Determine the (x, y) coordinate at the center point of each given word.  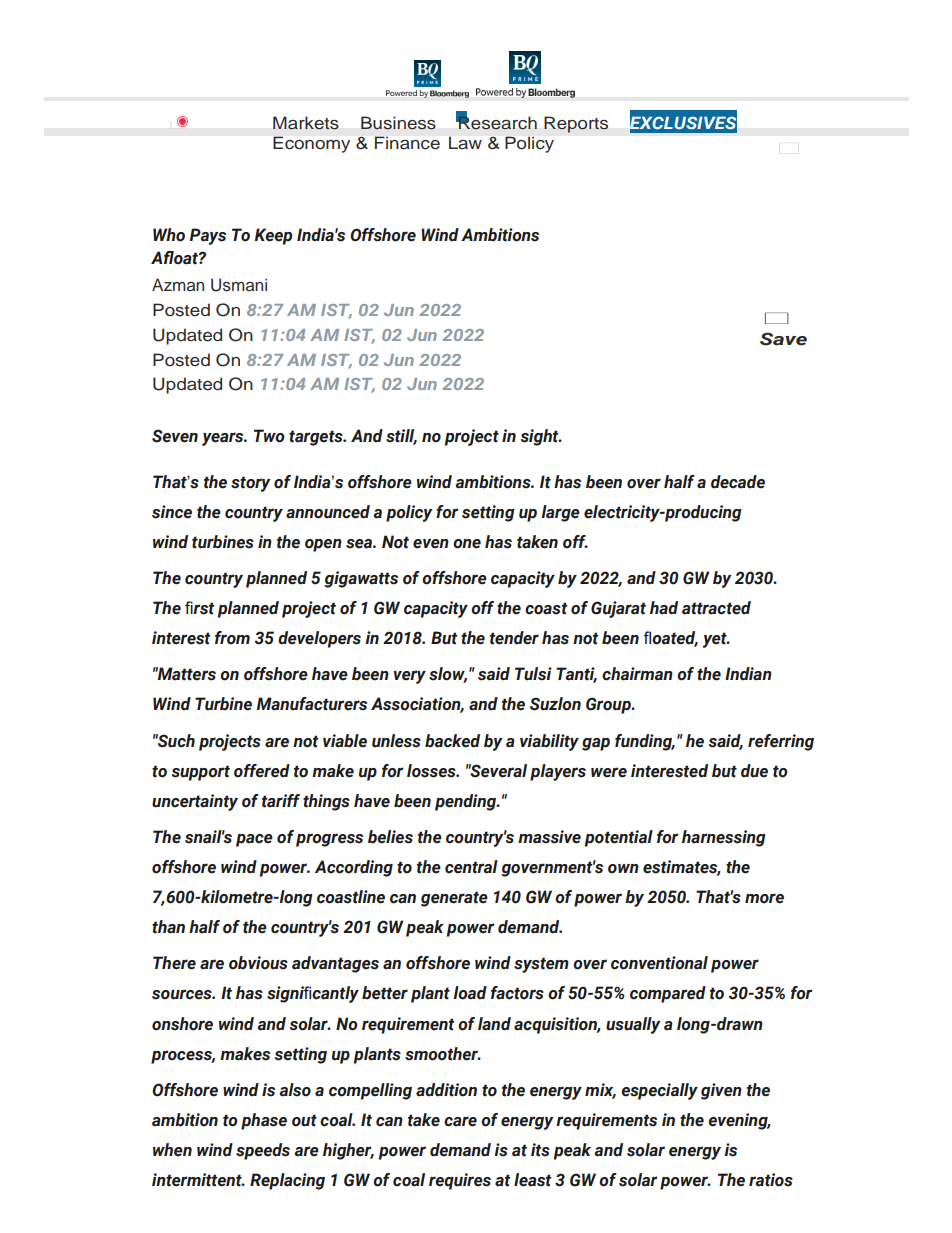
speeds (263, 1151)
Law (465, 143)
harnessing (724, 838)
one (467, 544)
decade (738, 482)
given (721, 1091)
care (460, 1121)
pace (254, 840)
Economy (311, 144)
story (251, 484)
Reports (576, 124)
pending (467, 802)
